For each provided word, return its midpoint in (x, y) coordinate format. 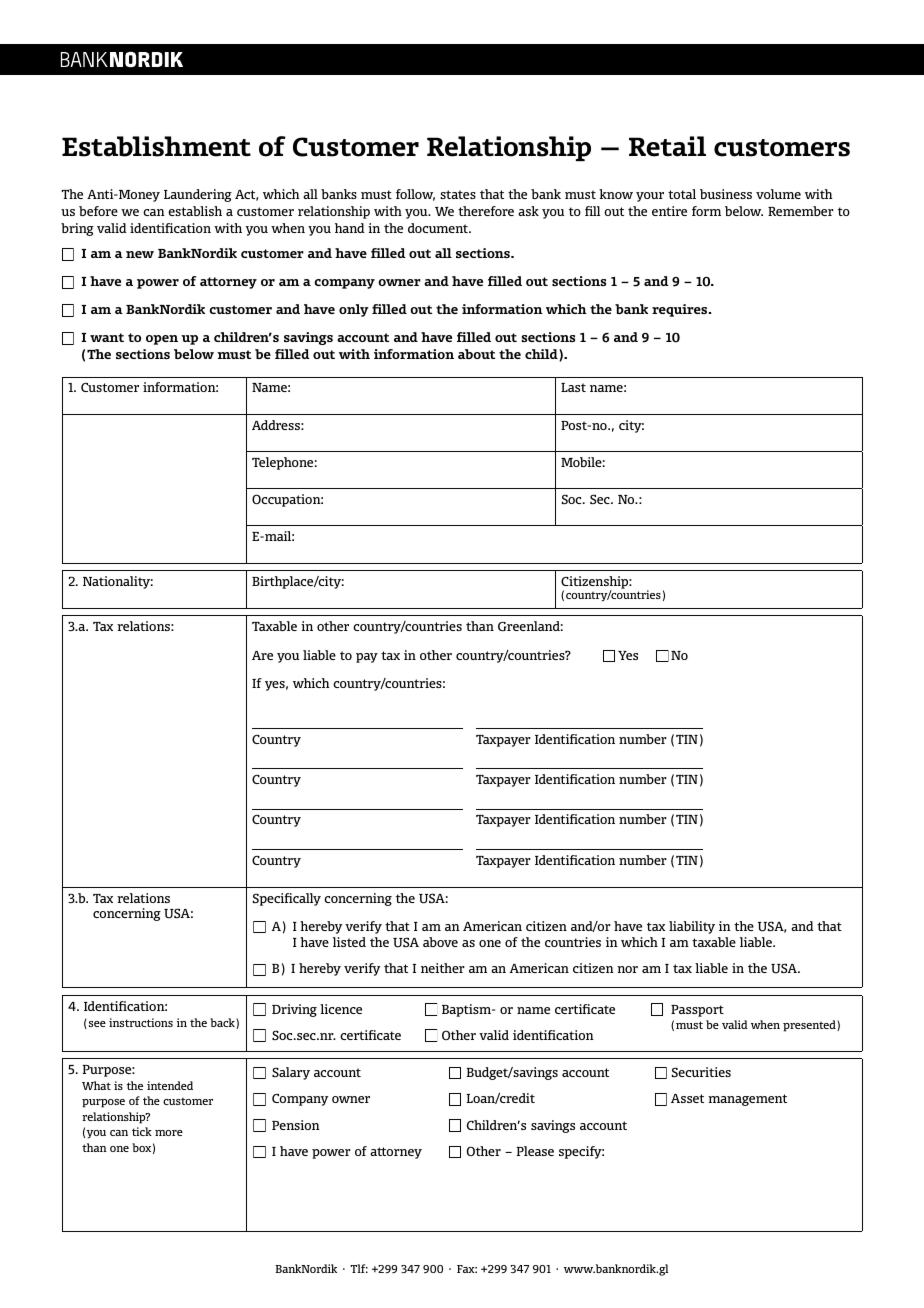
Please (535, 1151)
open (162, 340)
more (169, 1133)
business (726, 194)
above (440, 942)
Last (573, 387)
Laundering (198, 195)
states (458, 194)
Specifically (287, 899)
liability (692, 927)
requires (681, 310)
